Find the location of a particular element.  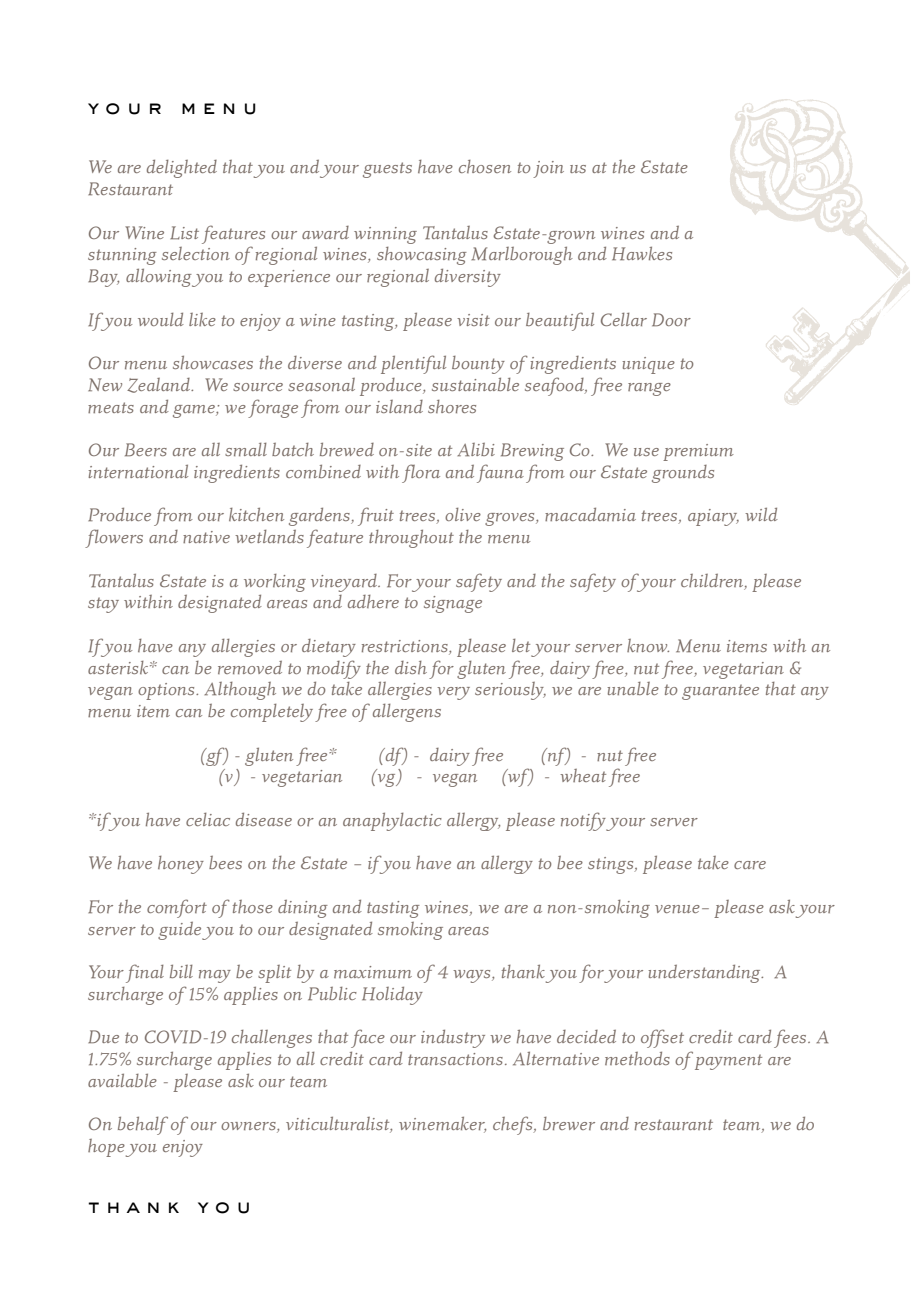

apiary is located at coordinates (713, 517).
